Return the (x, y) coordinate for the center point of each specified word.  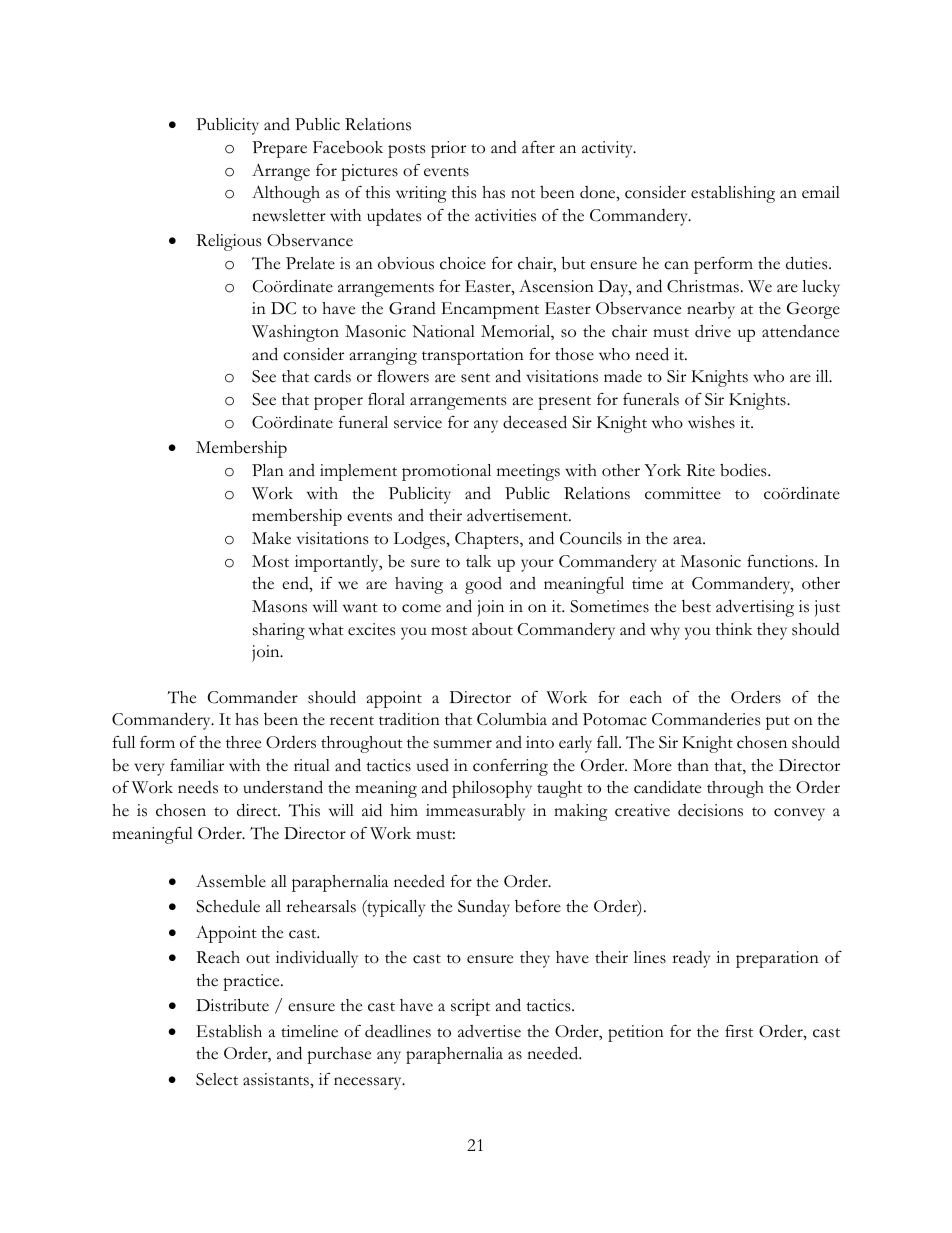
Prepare (279, 149)
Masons (279, 606)
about (492, 629)
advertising (755, 608)
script (470, 1007)
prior (448, 149)
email (821, 192)
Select (217, 1079)
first (739, 1031)
